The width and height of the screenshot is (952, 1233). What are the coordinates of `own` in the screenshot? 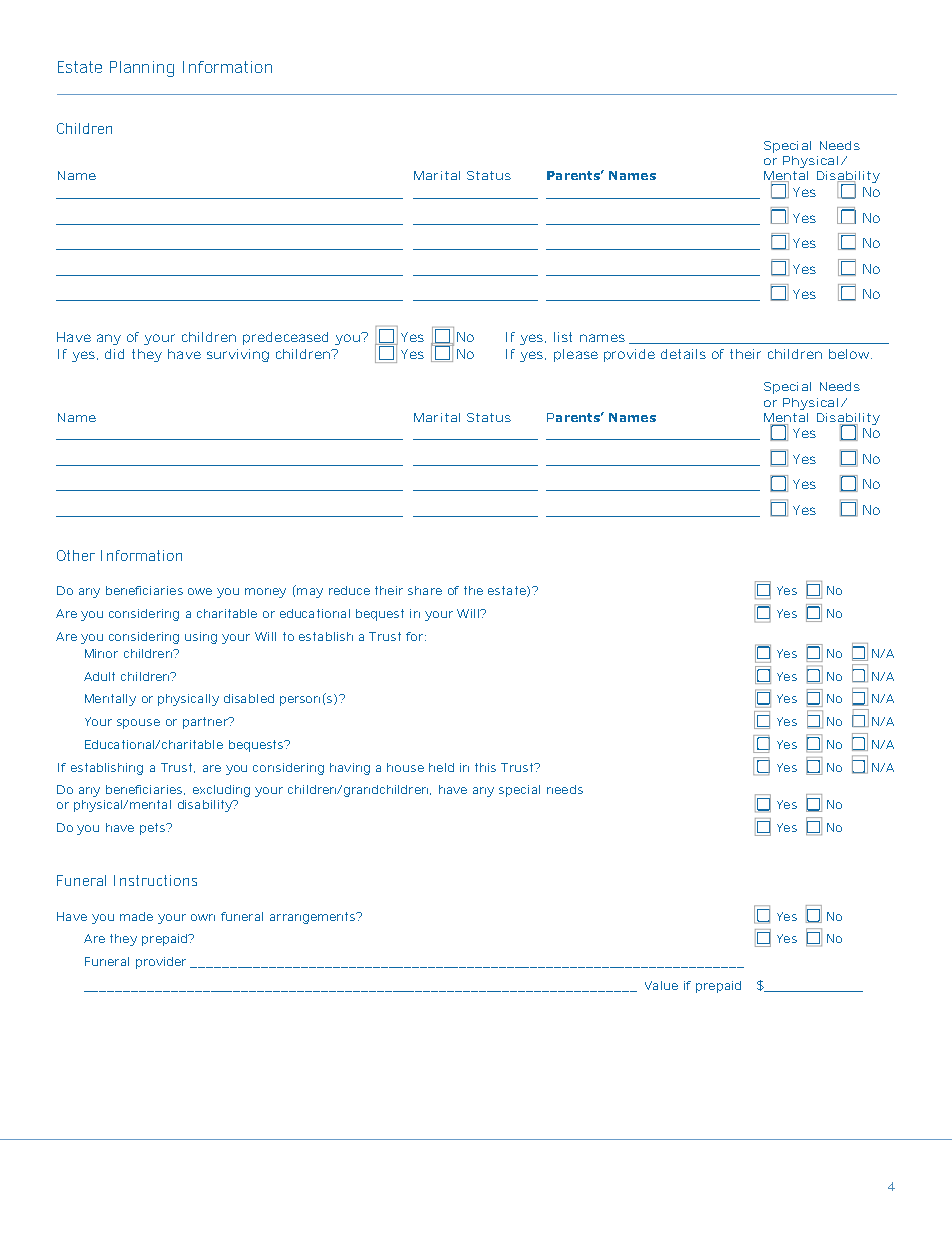 It's located at (203, 917).
